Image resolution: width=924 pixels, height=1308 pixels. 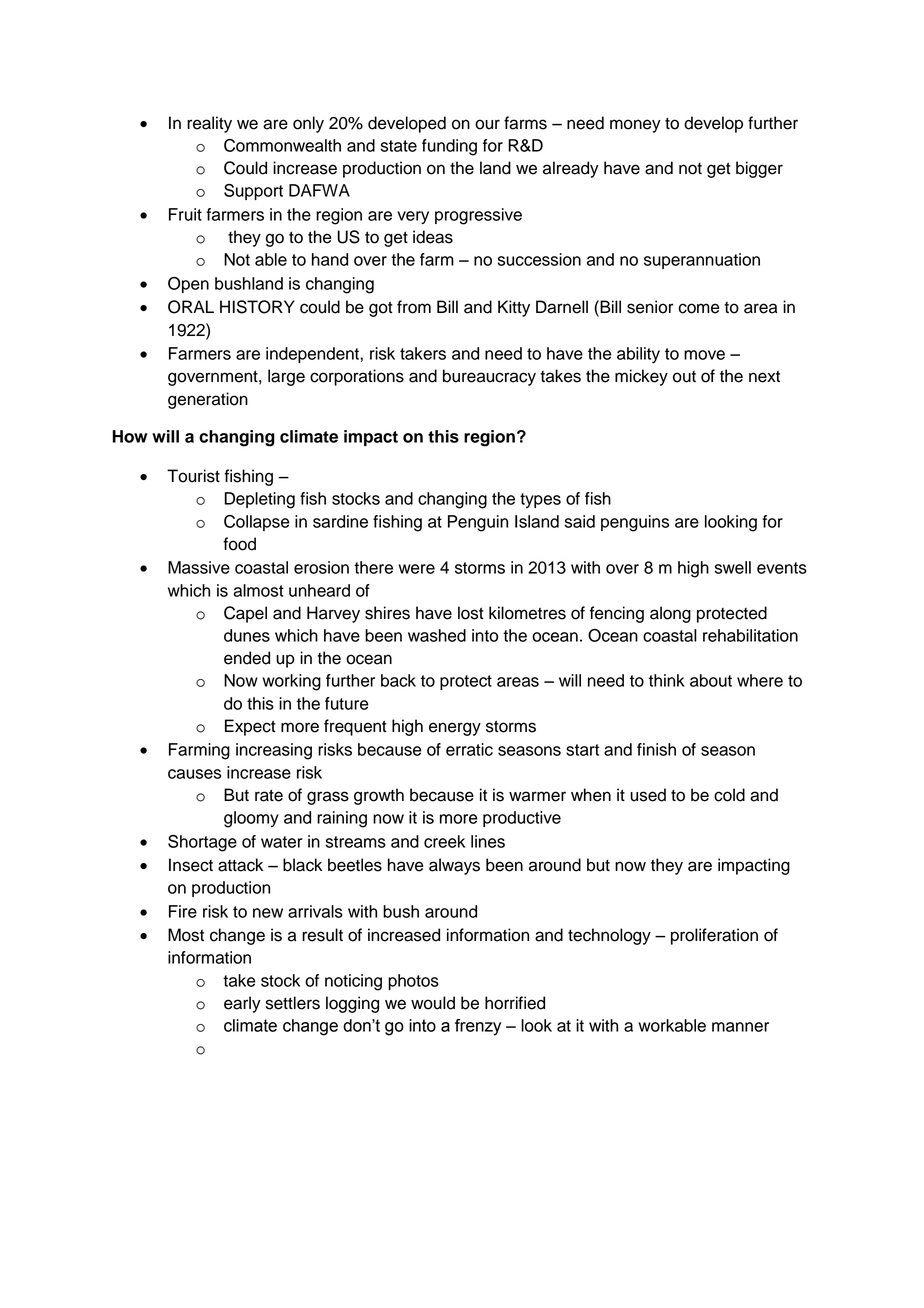 I want to click on cold, so click(x=729, y=795).
